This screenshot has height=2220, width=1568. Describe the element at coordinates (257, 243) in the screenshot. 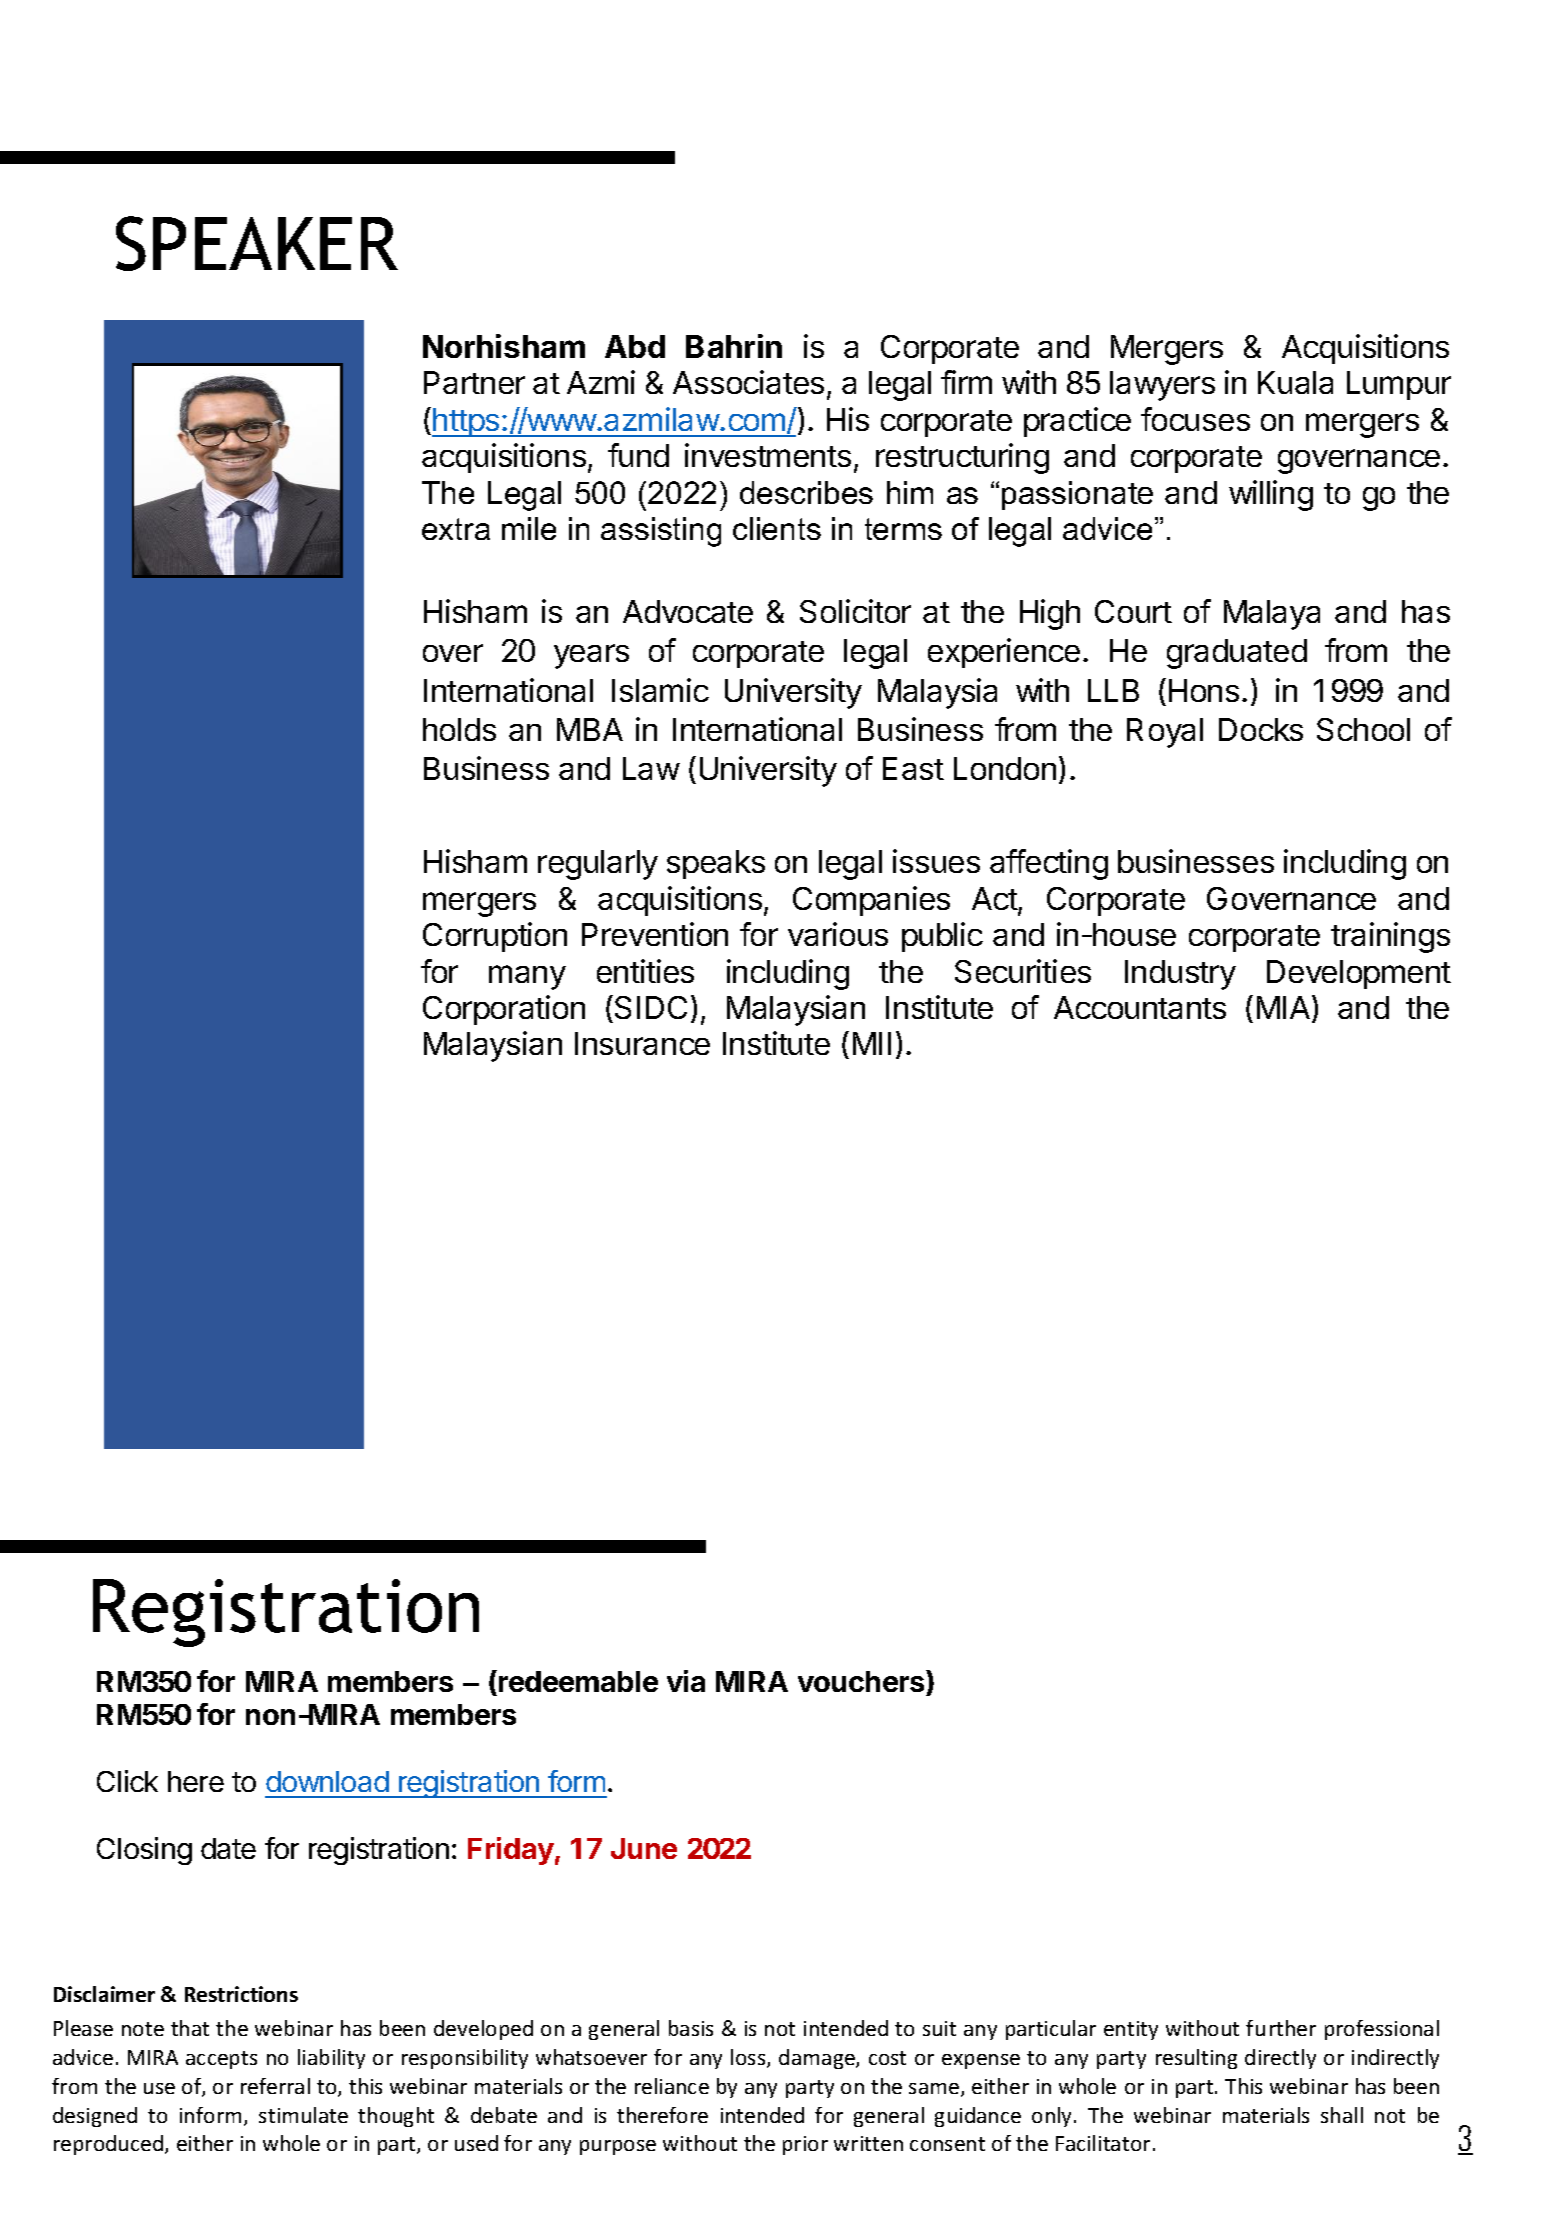

I see `SPEAKER` at that location.
